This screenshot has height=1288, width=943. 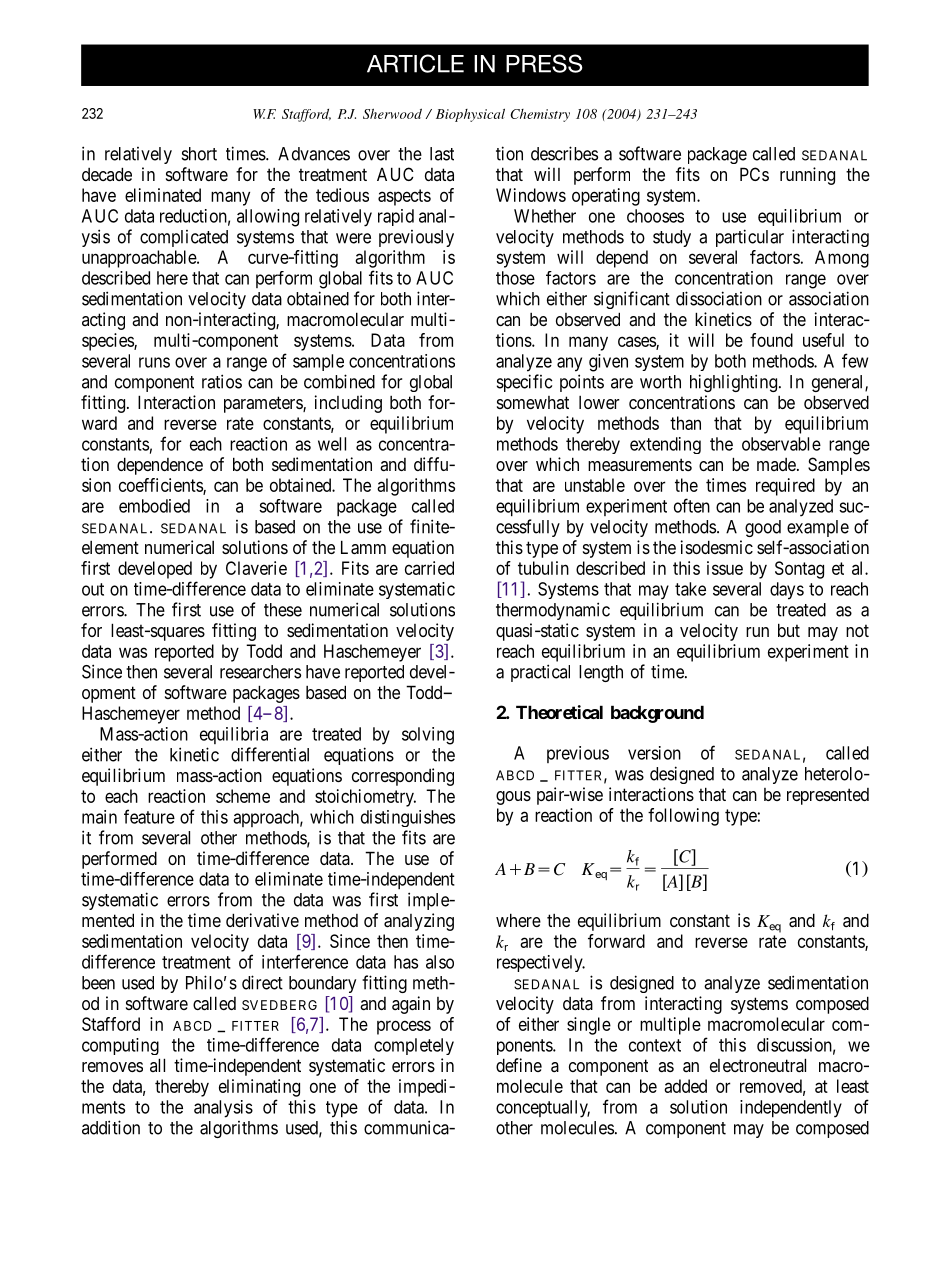 I want to click on runs, so click(x=154, y=362).
